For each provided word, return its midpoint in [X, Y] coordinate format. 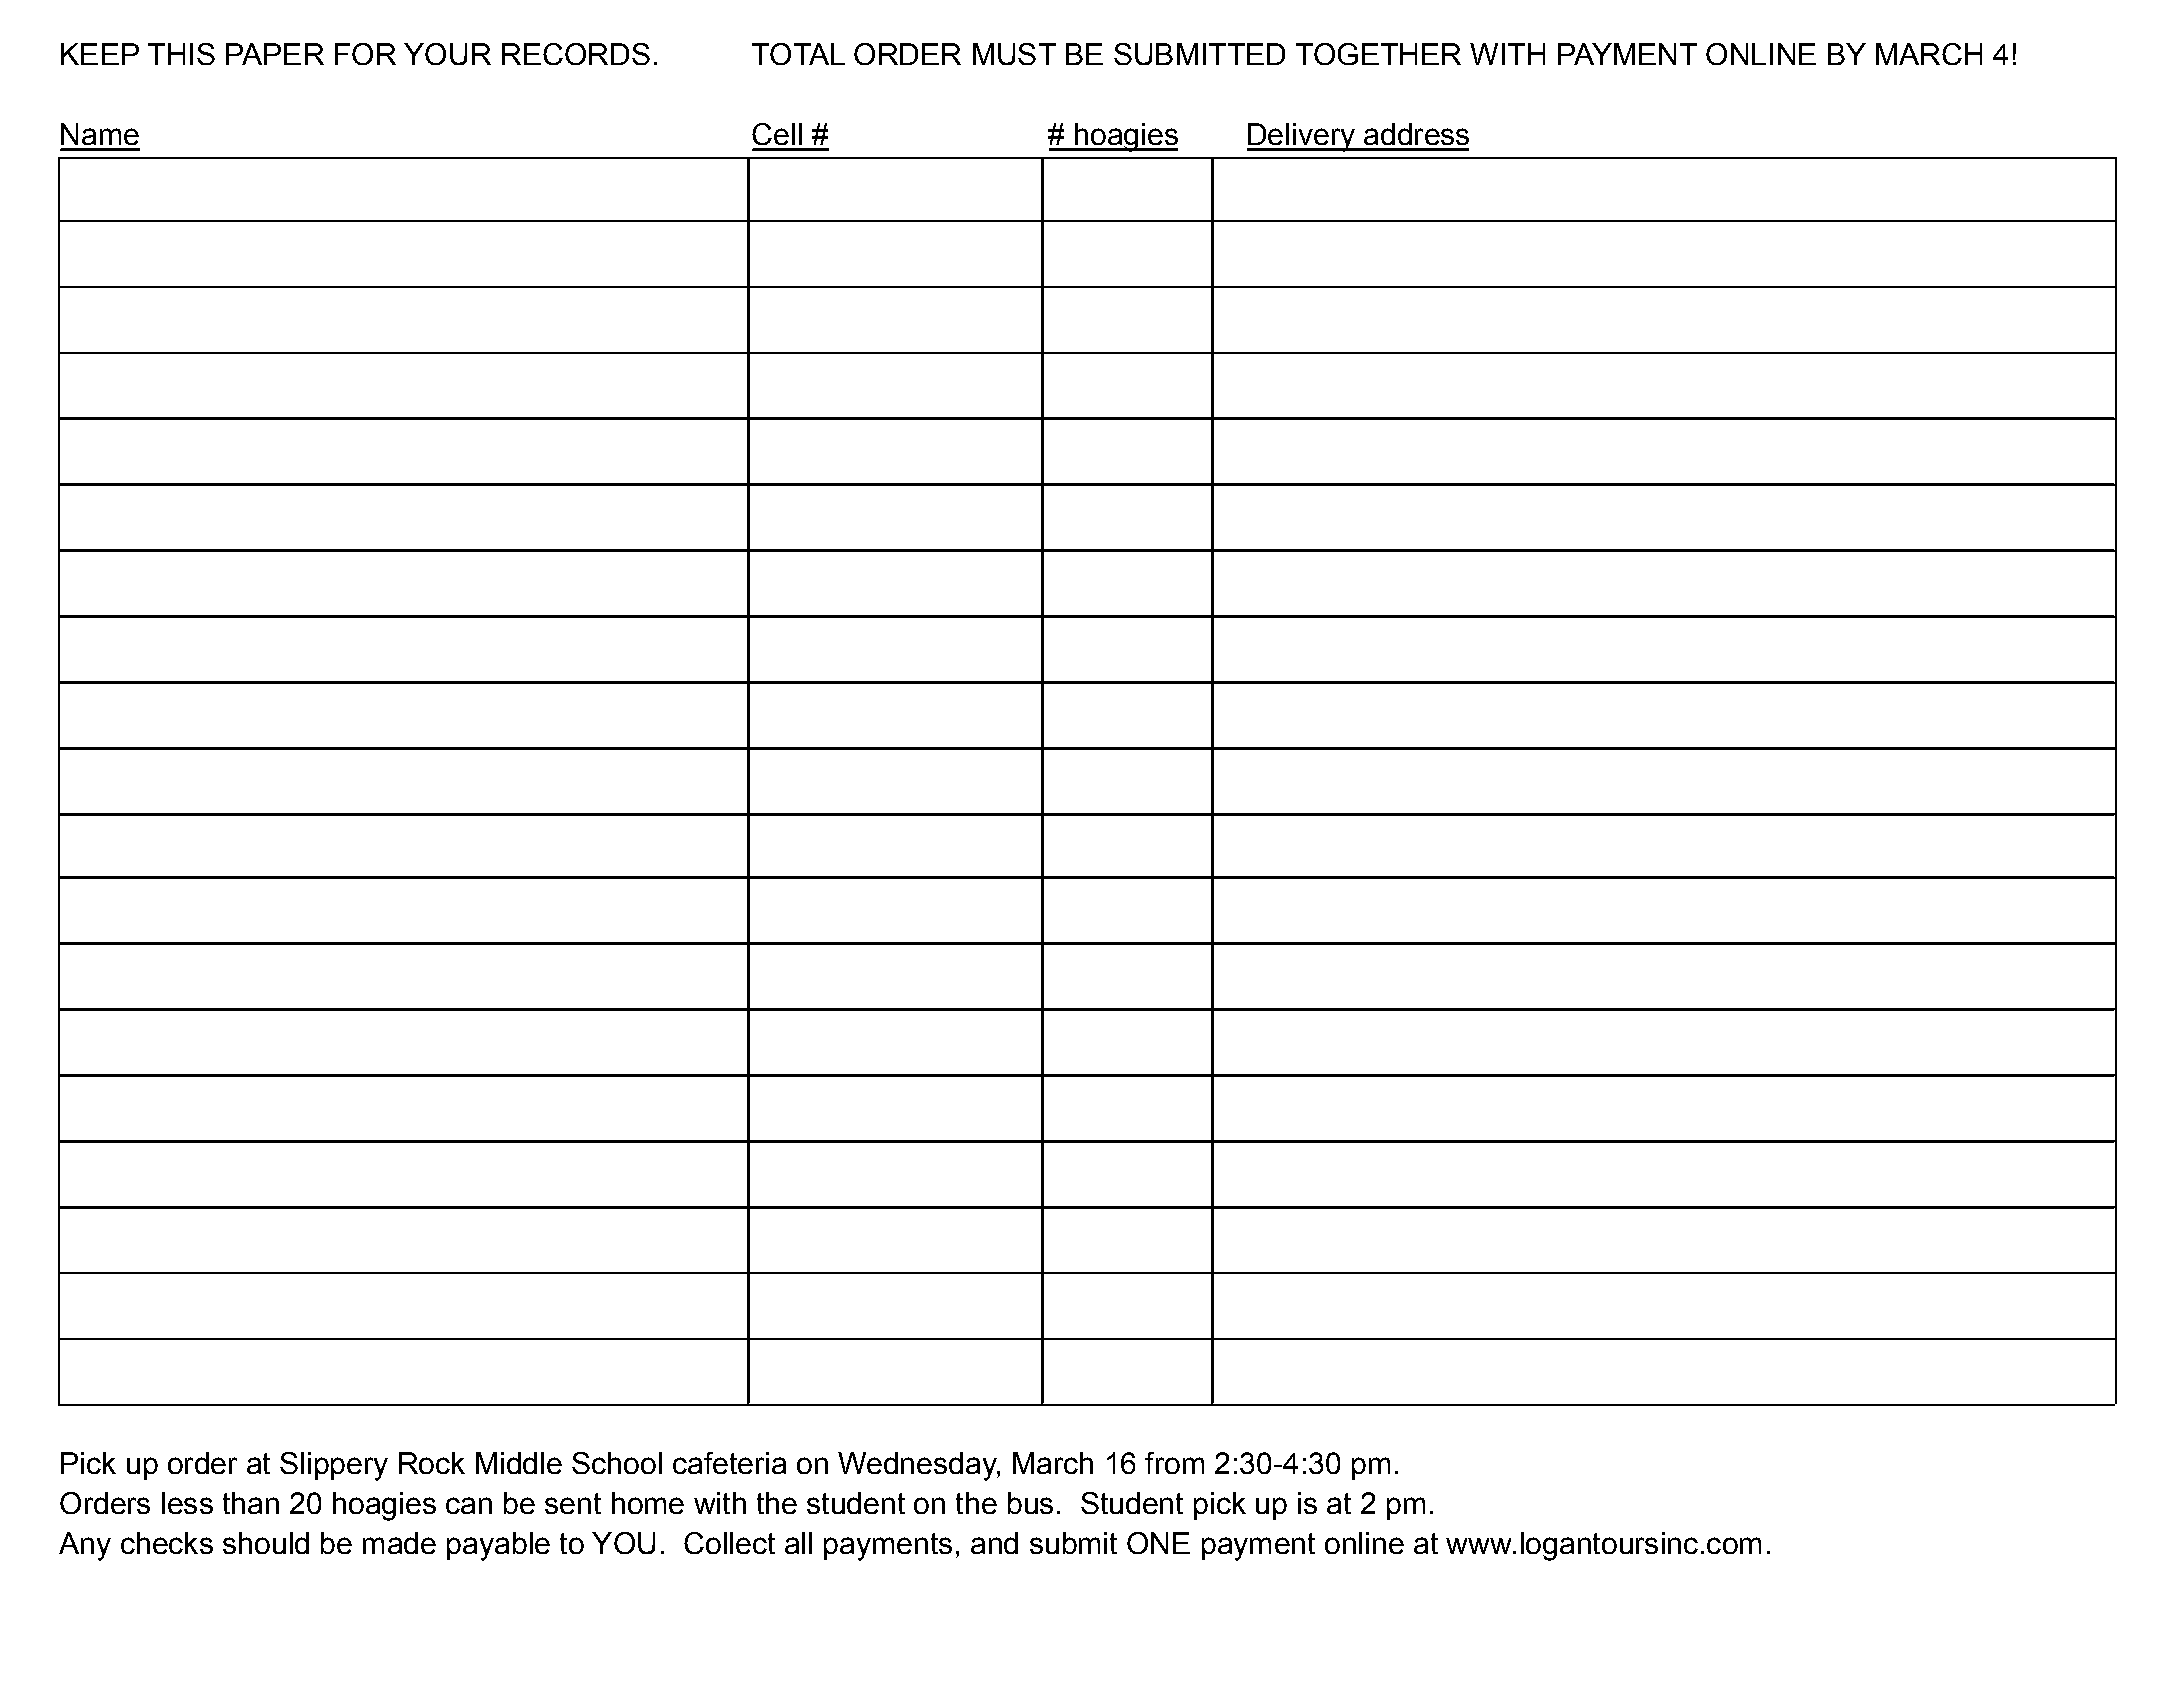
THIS [181, 54]
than [251, 1503]
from [1174, 1463]
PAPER [275, 54]
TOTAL [798, 54]
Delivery [1302, 137]
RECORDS [576, 54]
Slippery [334, 1466]
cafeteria [729, 1463]
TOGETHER [1378, 54]
